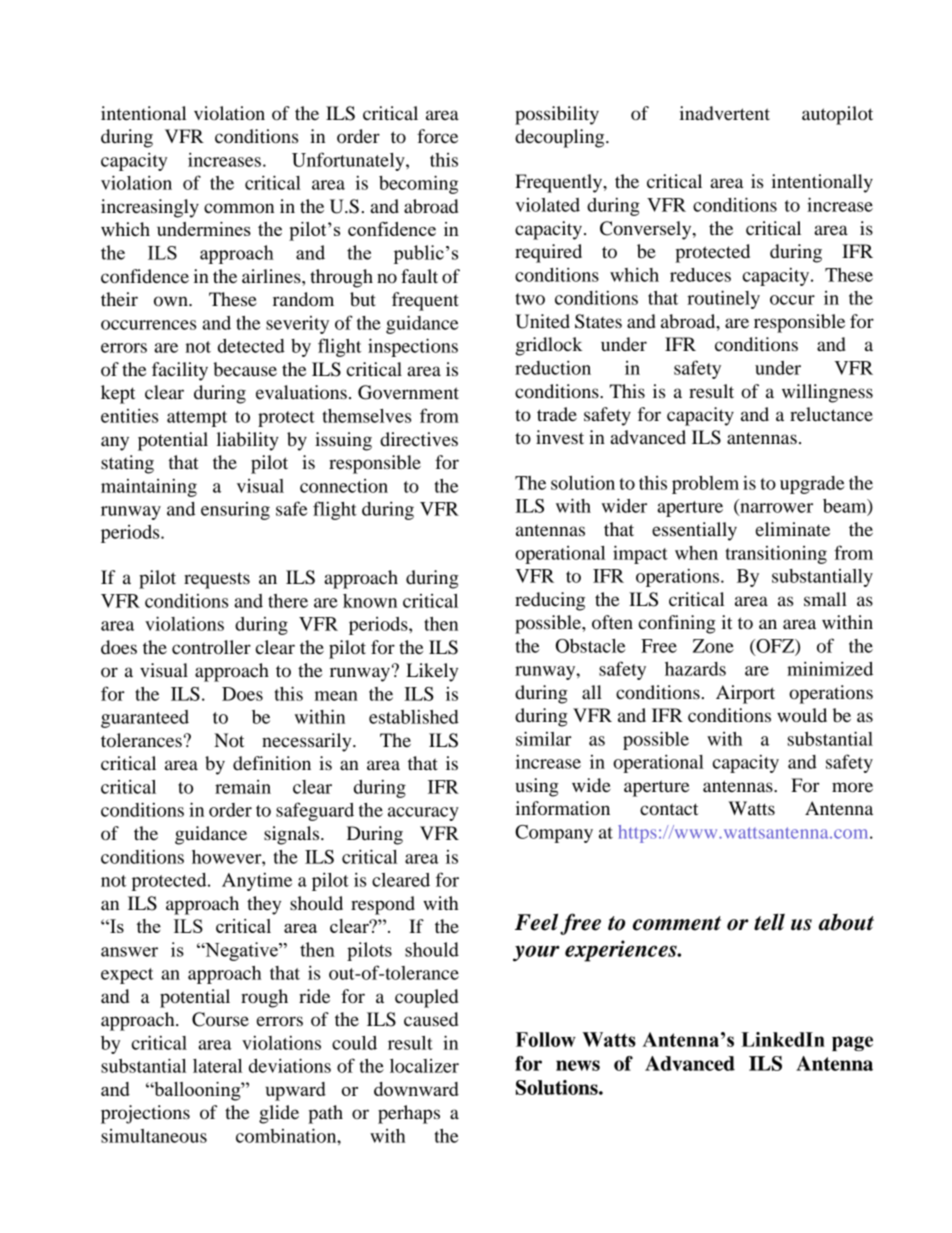 This image has height=1233, width=952. Describe the element at coordinates (264, 905) in the image. I see `they` at that location.
